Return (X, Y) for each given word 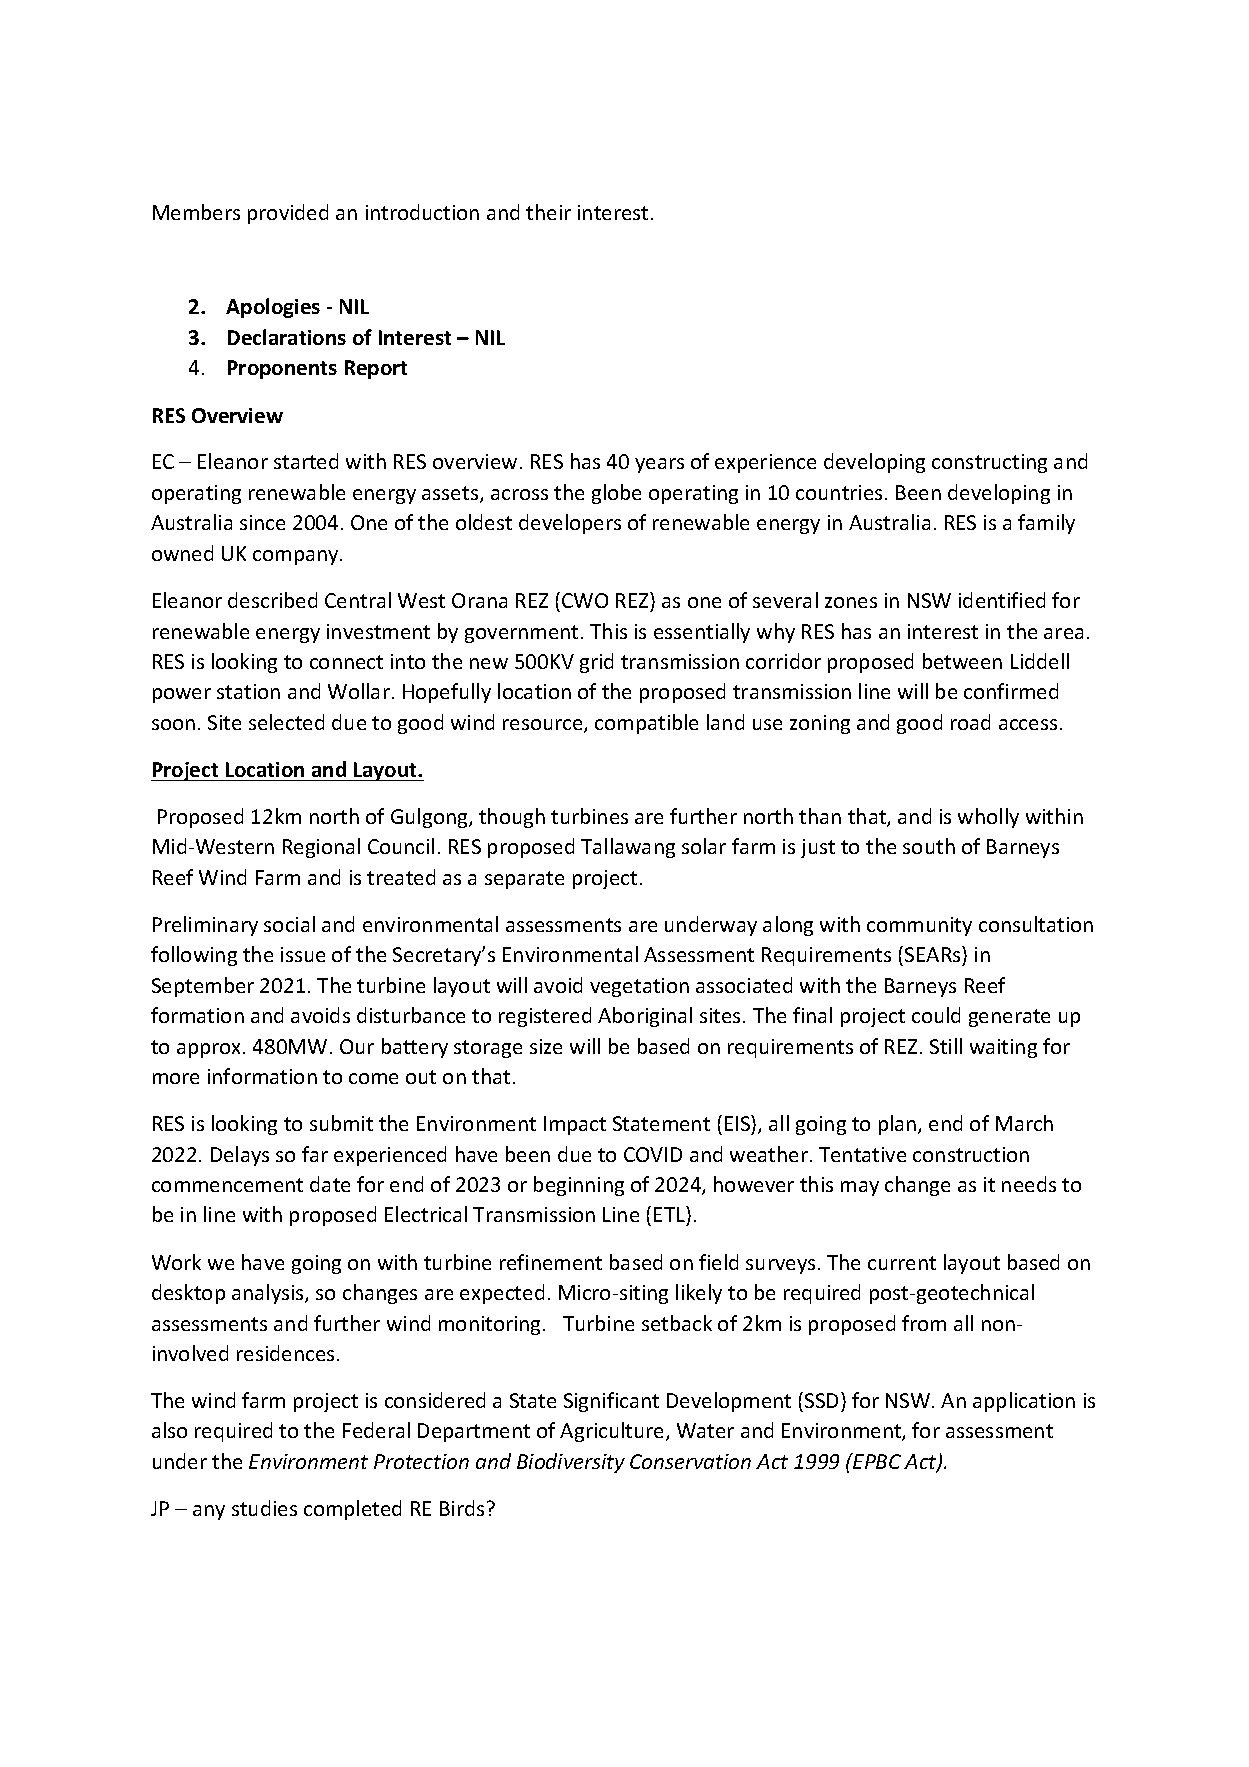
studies (264, 1508)
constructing (989, 463)
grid (596, 663)
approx (210, 1050)
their (548, 212)
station (248, 691)
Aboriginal (645, 1017)
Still (946, 1046)
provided (288, 214)
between (962, 661)
